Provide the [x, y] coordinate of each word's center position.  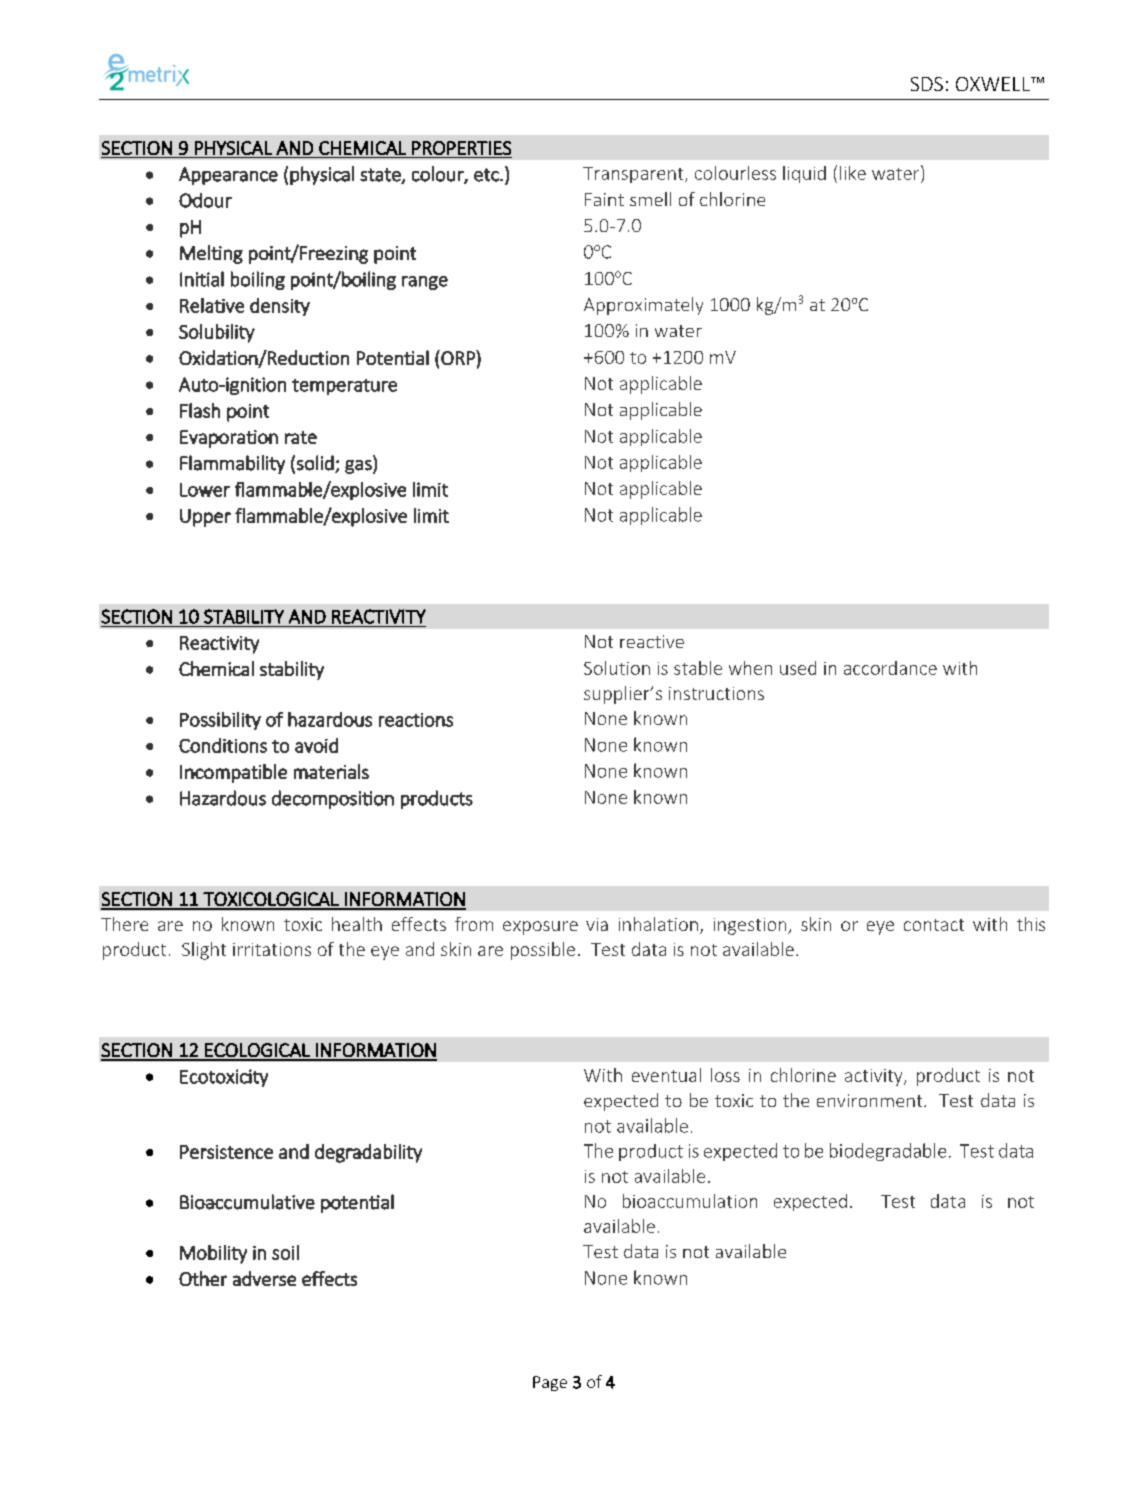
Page [550, 1383]
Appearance [228, 176]
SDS [927, 84]
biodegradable [888, 1152]
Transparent [634, 175]
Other [203, 1278]
